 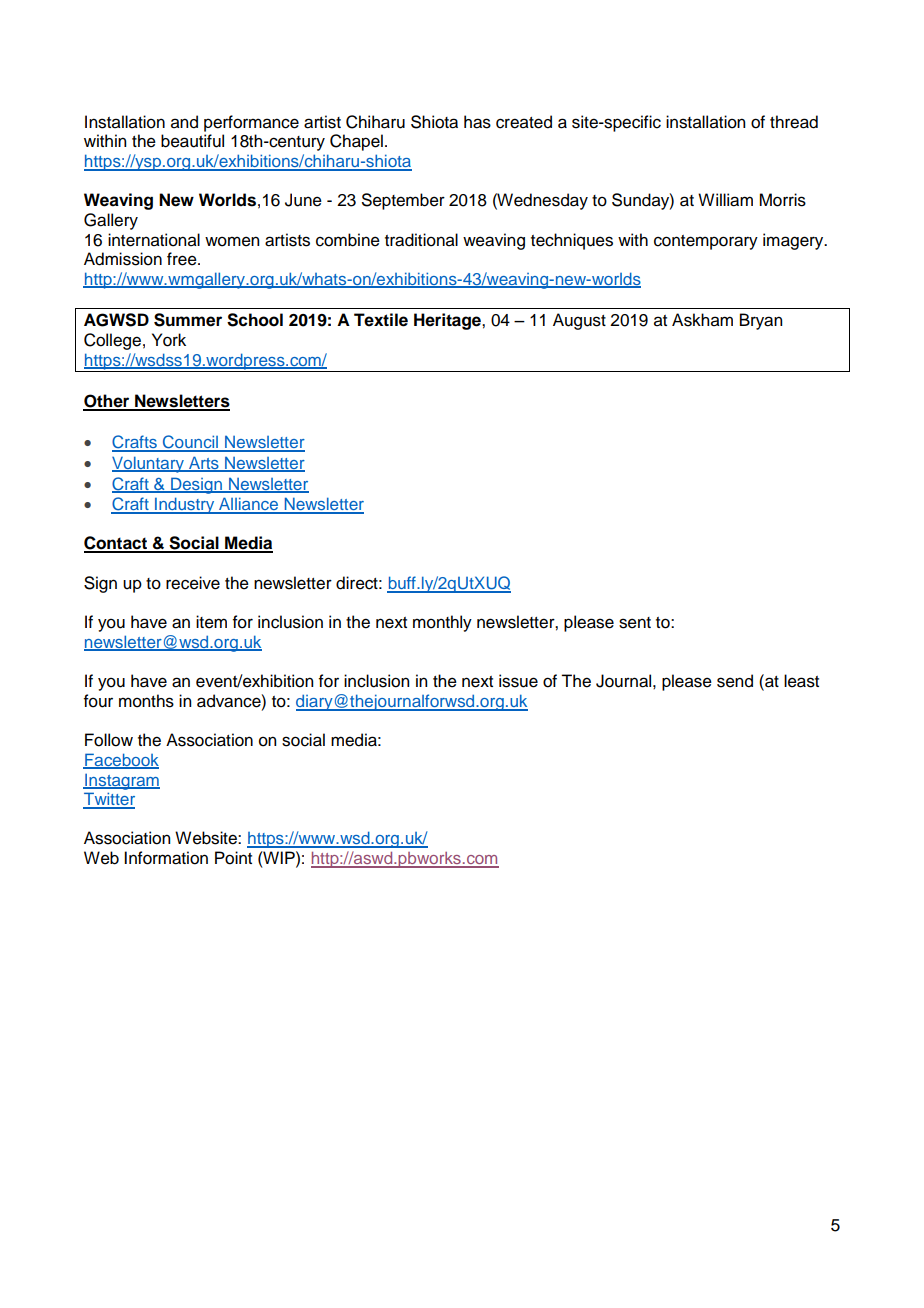 What do you see at coordinates (233, 858) in the screenshot?
I see `Point` at bounding box center [233, 858].
